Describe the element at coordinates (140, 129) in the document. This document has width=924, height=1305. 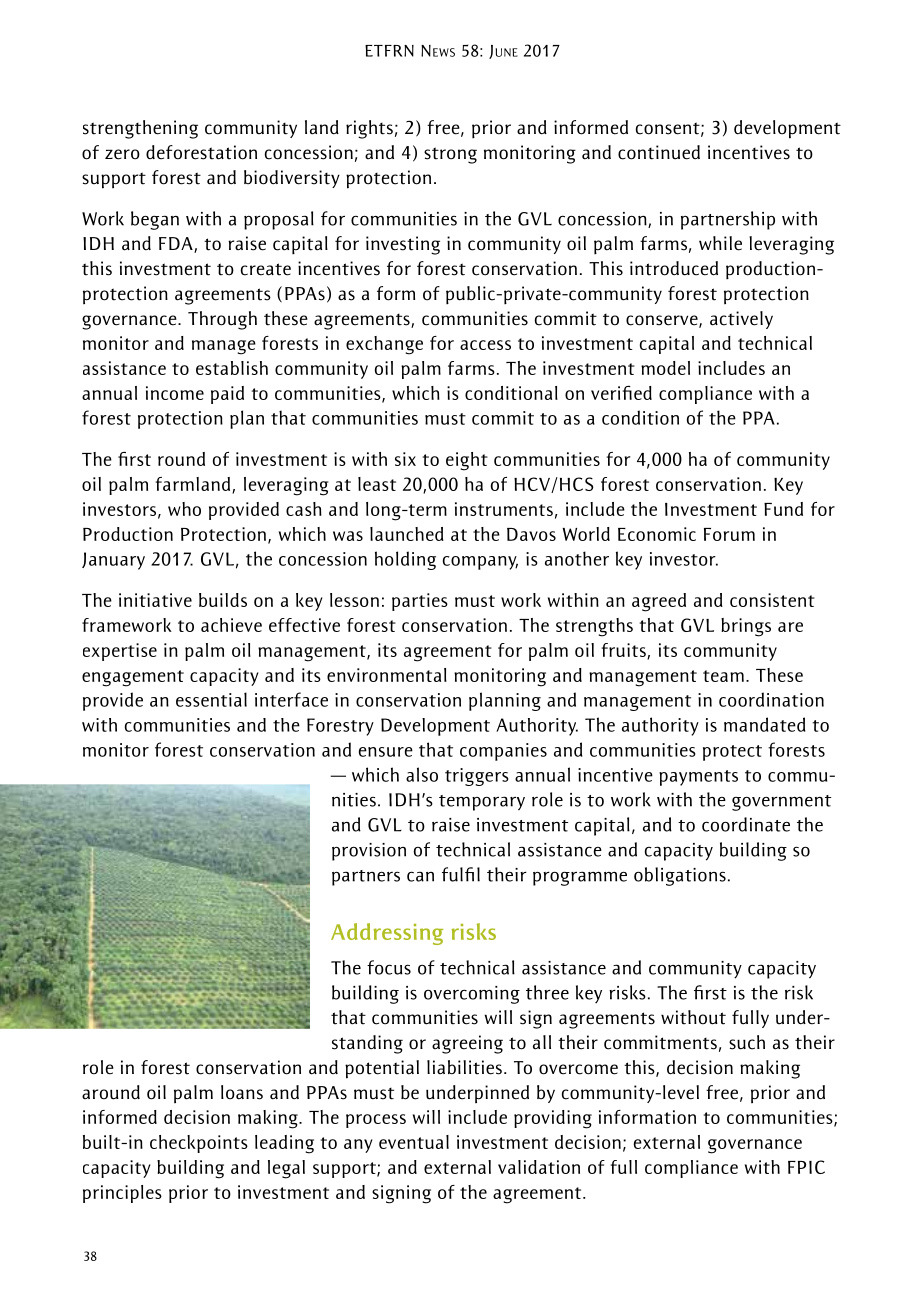
I see `strengthening` at that location.
